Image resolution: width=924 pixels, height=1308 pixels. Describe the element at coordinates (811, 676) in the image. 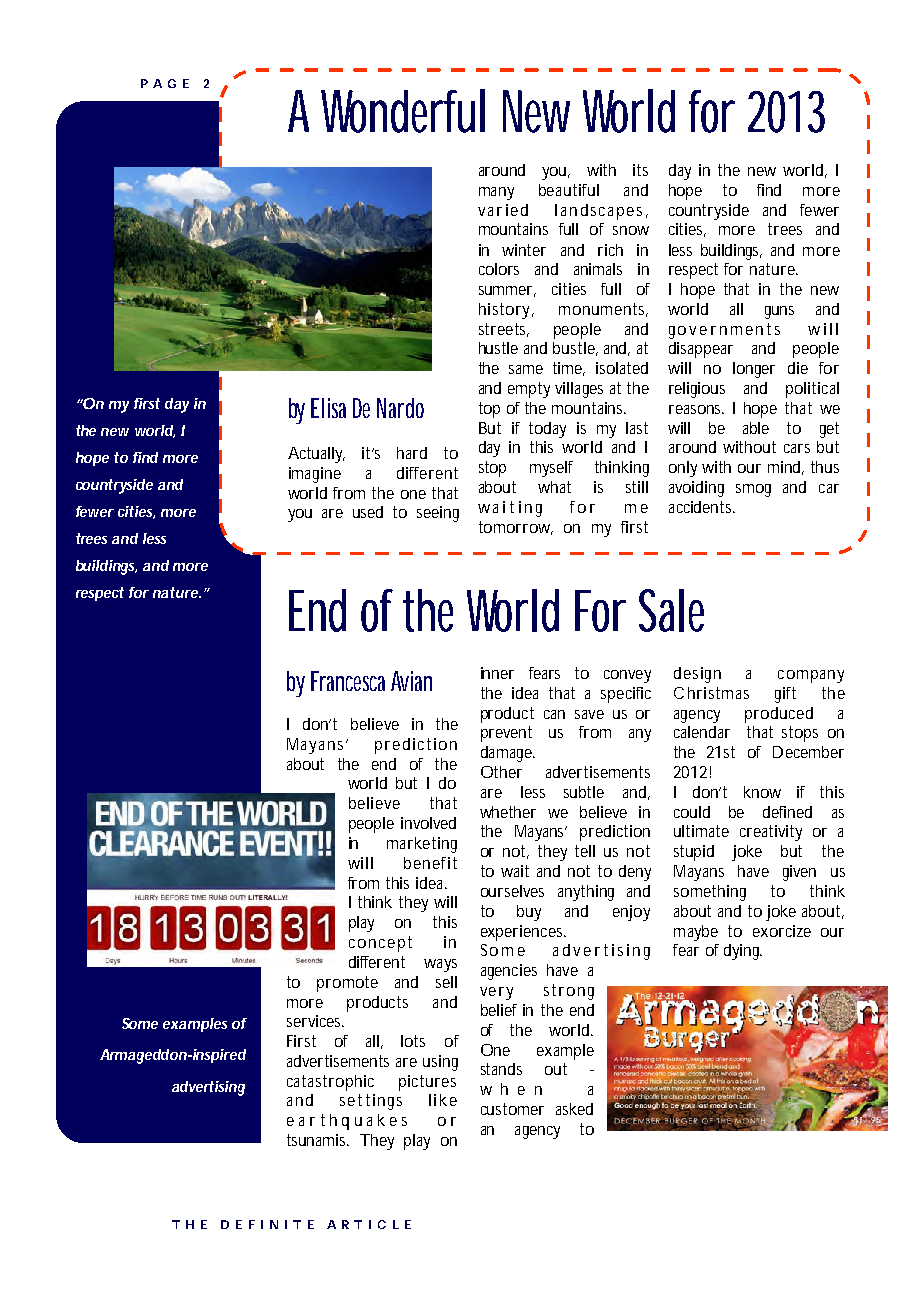

I see `company` at that location.
